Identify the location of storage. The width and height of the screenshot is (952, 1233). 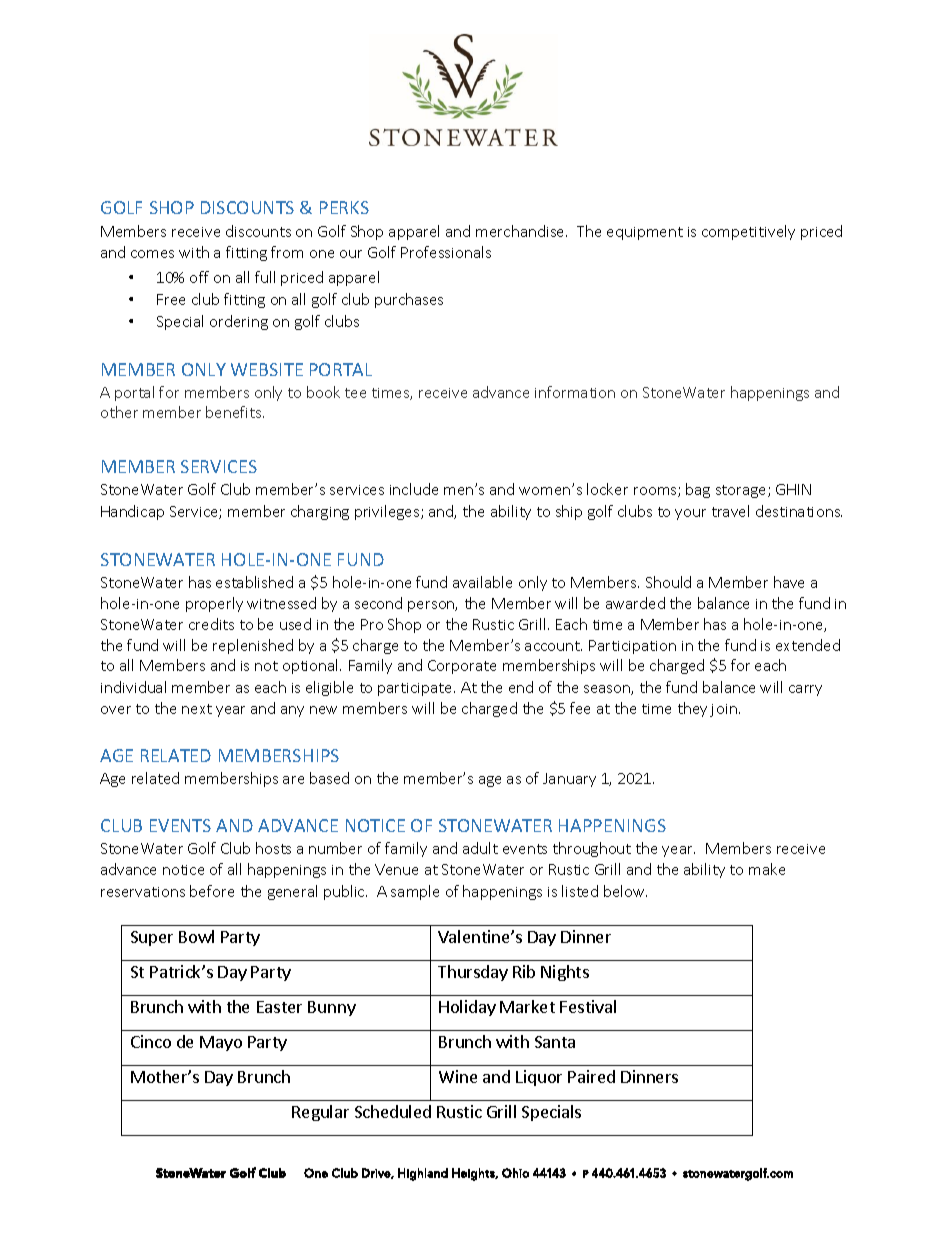
(742, 491).
